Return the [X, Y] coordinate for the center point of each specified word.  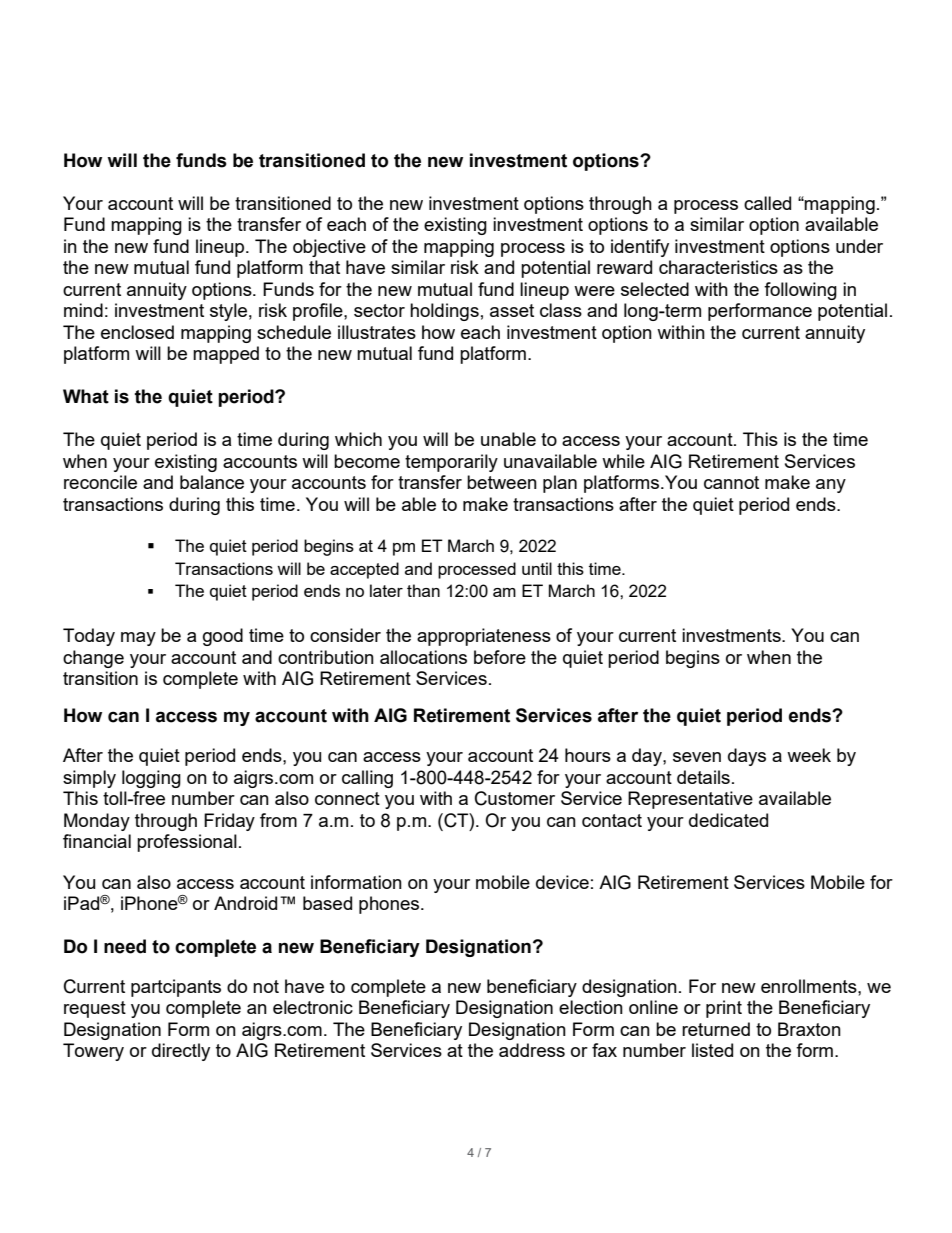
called [767, 203]
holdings [444, 312]
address [532, 1050]
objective [329, 248]
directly [181, 1052]
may [138, 639]
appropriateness [484, 637]
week [809, 755]
